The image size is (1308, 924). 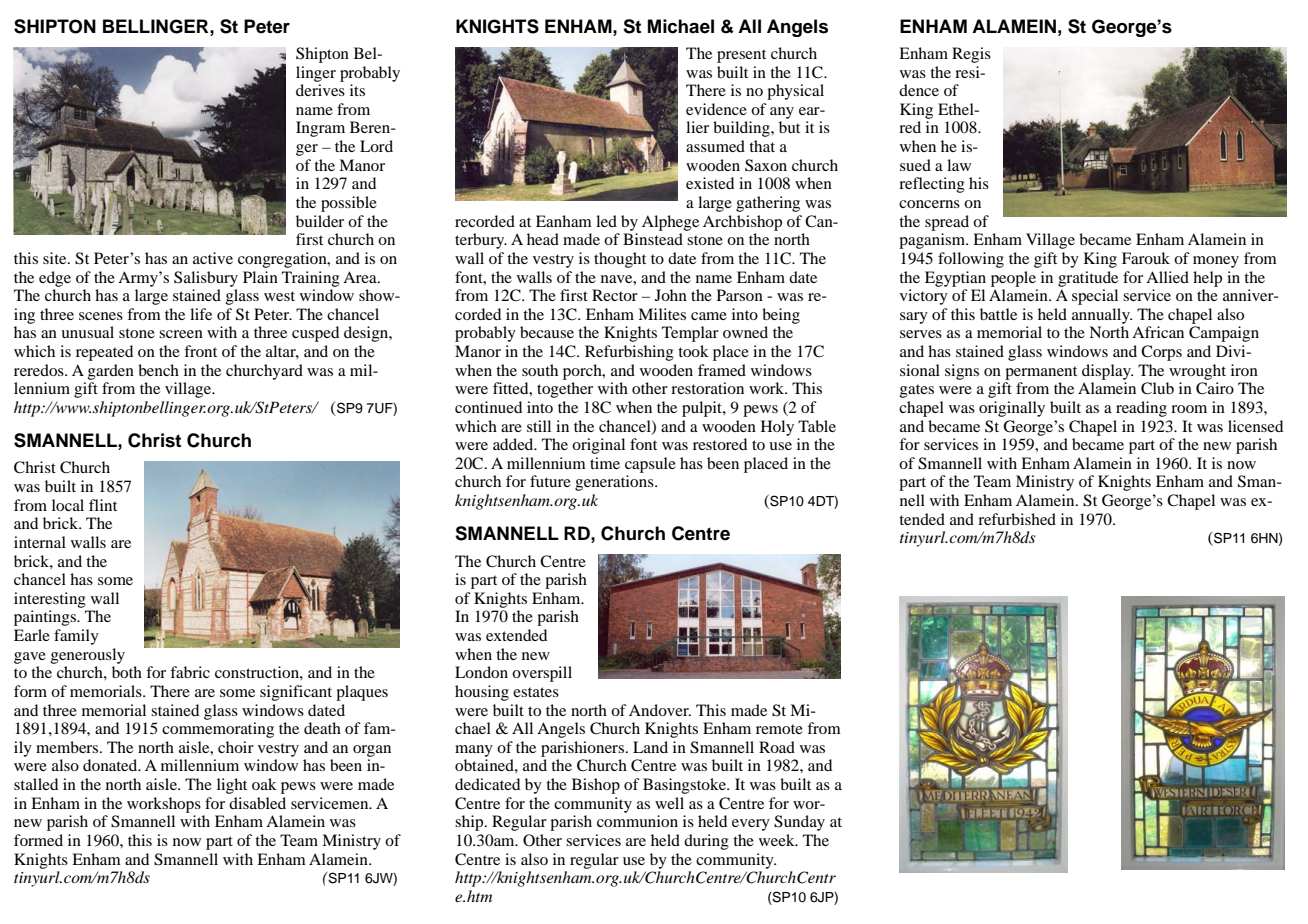 What do you see at coordinates (257, 803) in the document?
I see `disabled` at bounding box center [257, 803].
